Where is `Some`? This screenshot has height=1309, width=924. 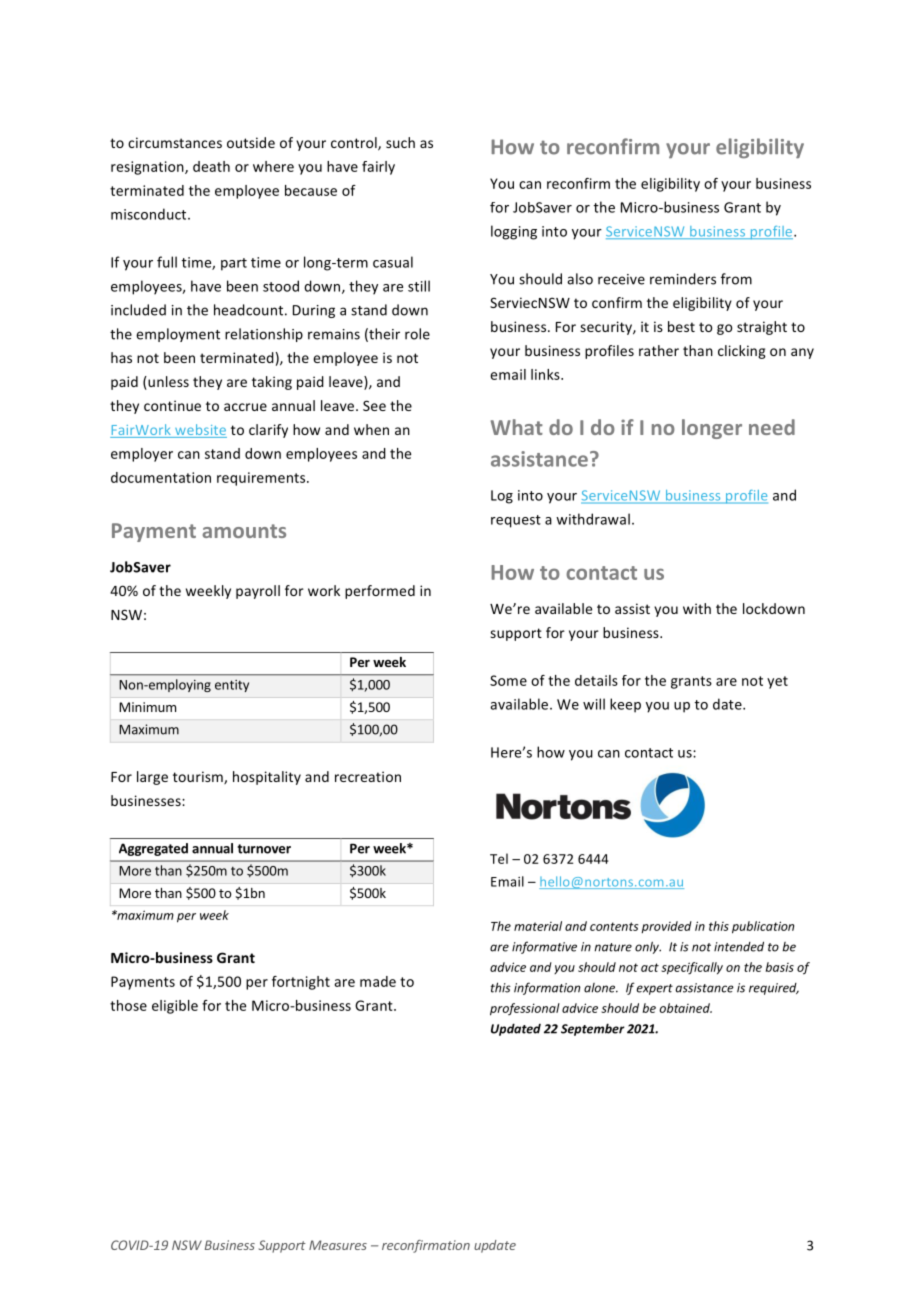
Some is located at coordinates (508, 680).
